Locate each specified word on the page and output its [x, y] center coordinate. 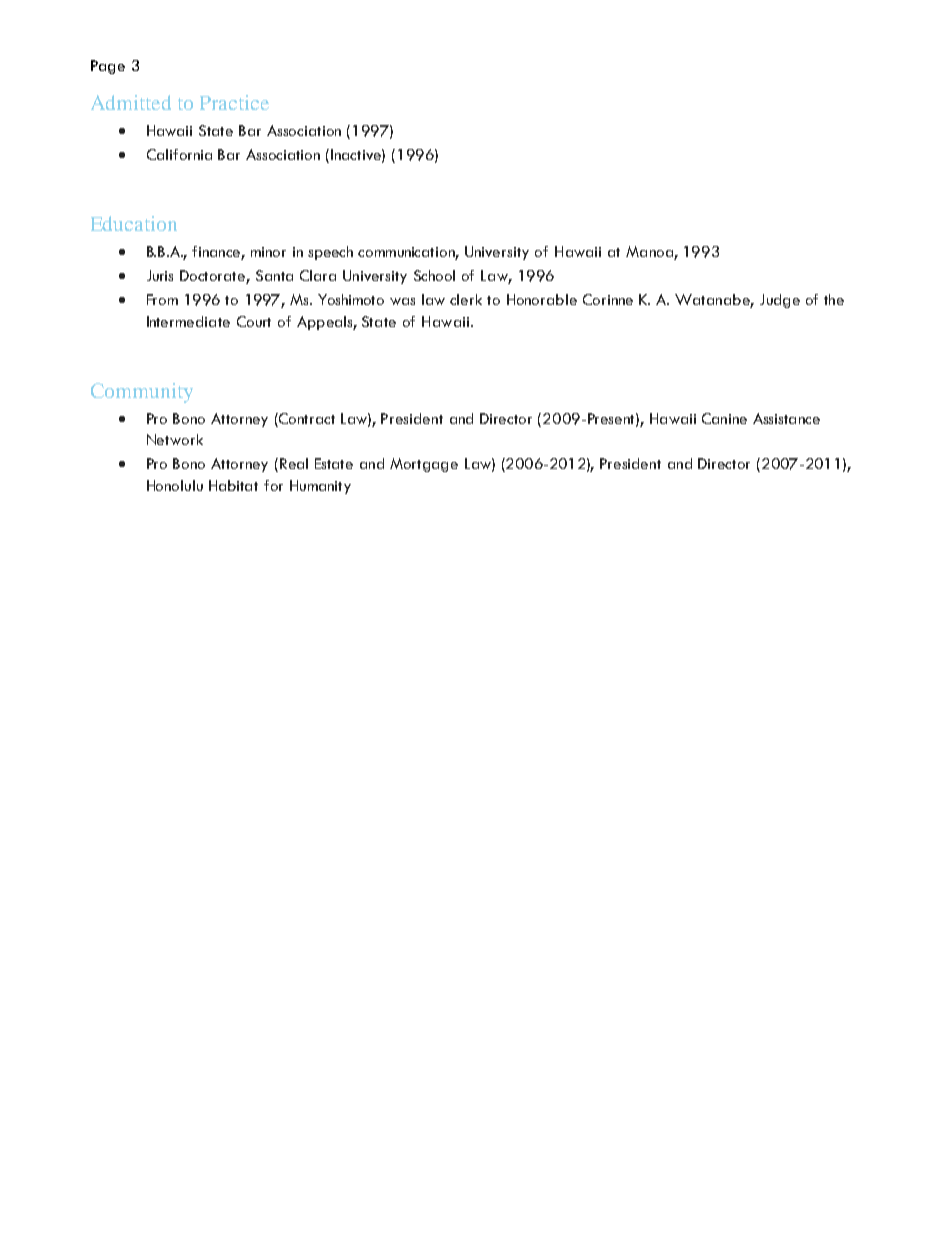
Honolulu [175, 485]
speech [330, 253]
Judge [780, 301]
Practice [234, 102]
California [179, 154]
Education [134, 223]
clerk [466, 299]
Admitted [131, 102]
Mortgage [424, 465]
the [834, 299]
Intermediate [188, 321]
